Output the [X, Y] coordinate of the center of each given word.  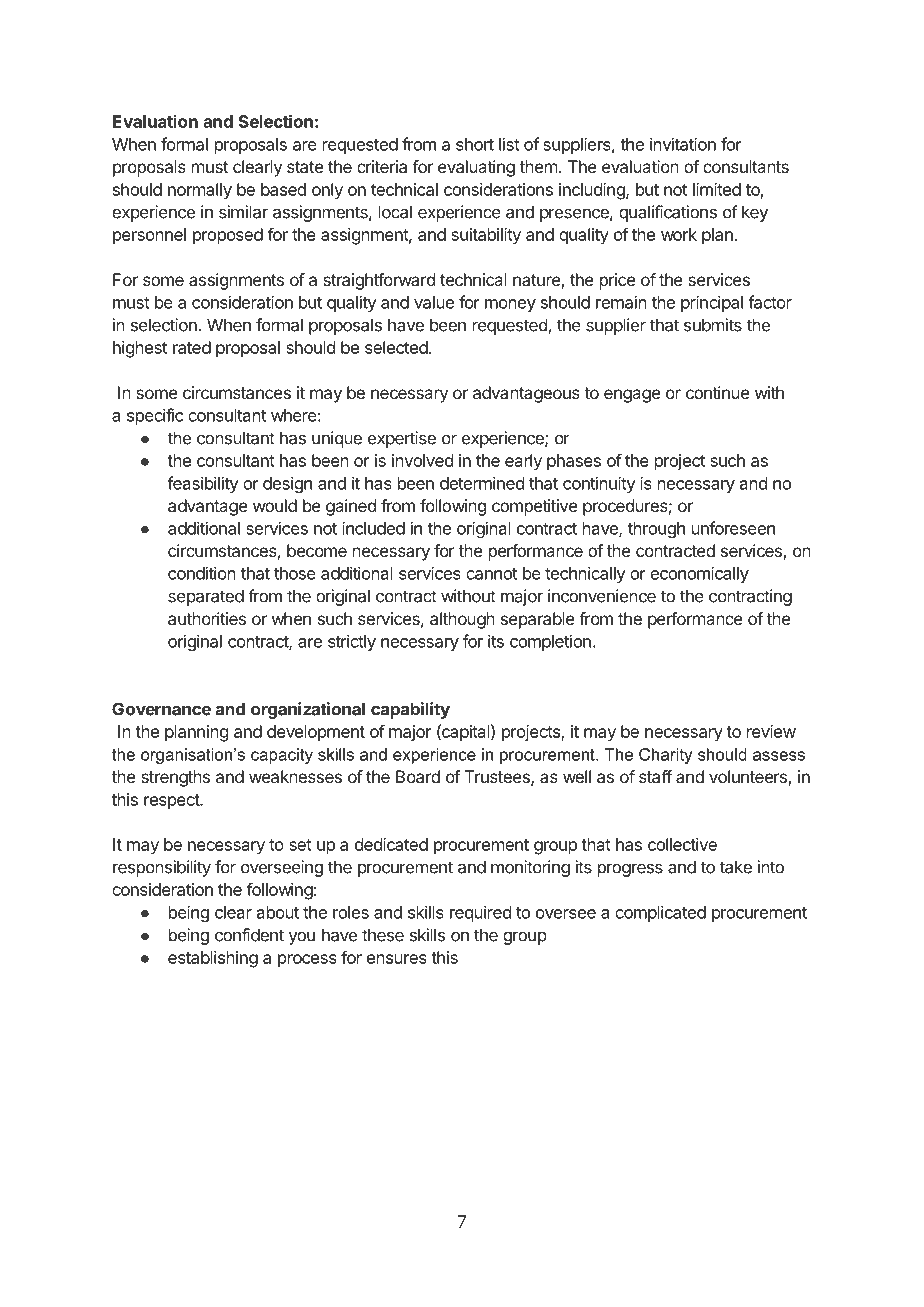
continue [717, 392]
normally [200, 191]
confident [249, 935]
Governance [161, 709]
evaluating [476, 168]
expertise [402, 439]
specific [155, 416]
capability [410, 710]
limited [717, 189]
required [480, 913]
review [771, 731]
